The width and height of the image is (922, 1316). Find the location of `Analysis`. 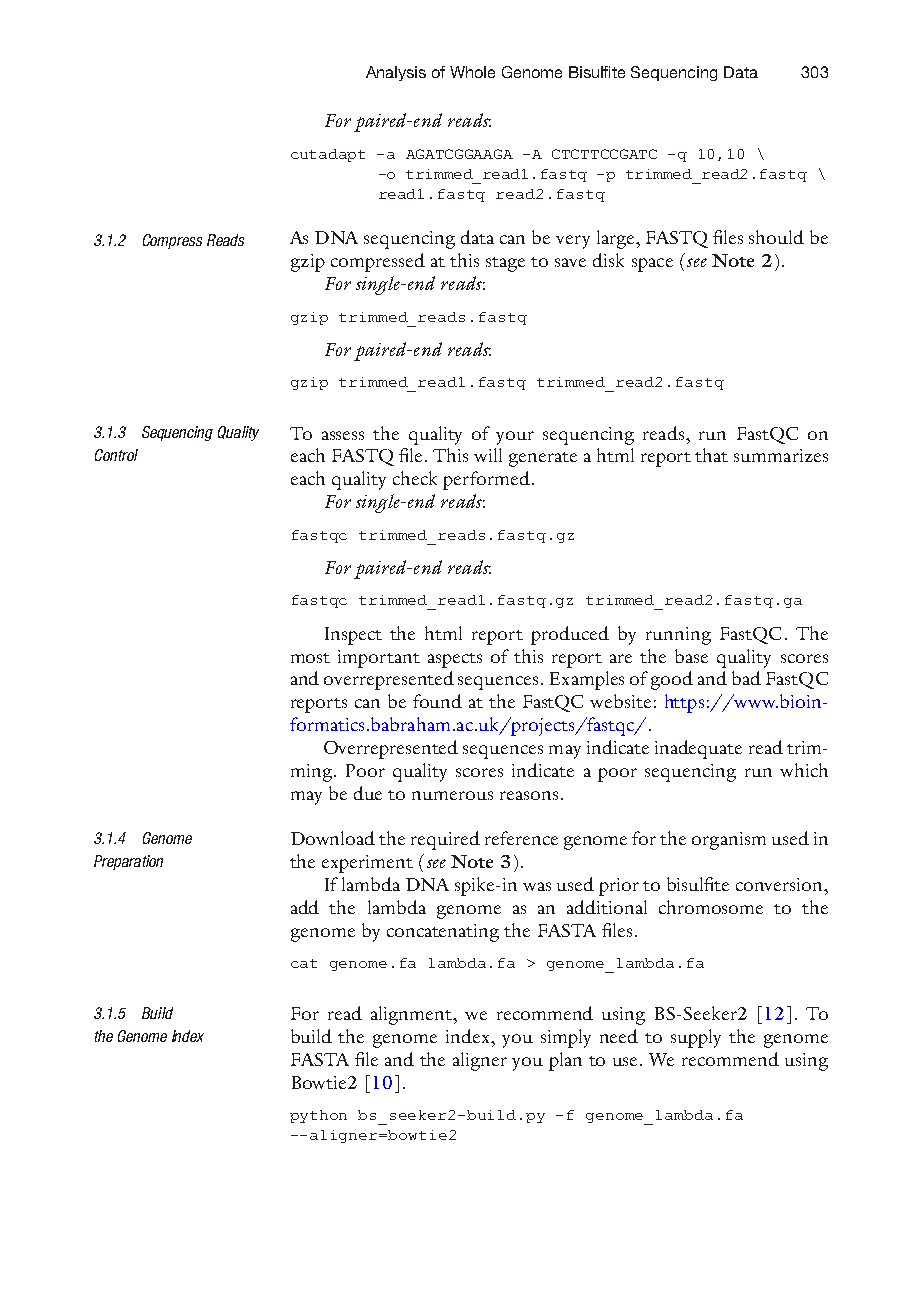

Analysis is located at coordinates (396, 73).
